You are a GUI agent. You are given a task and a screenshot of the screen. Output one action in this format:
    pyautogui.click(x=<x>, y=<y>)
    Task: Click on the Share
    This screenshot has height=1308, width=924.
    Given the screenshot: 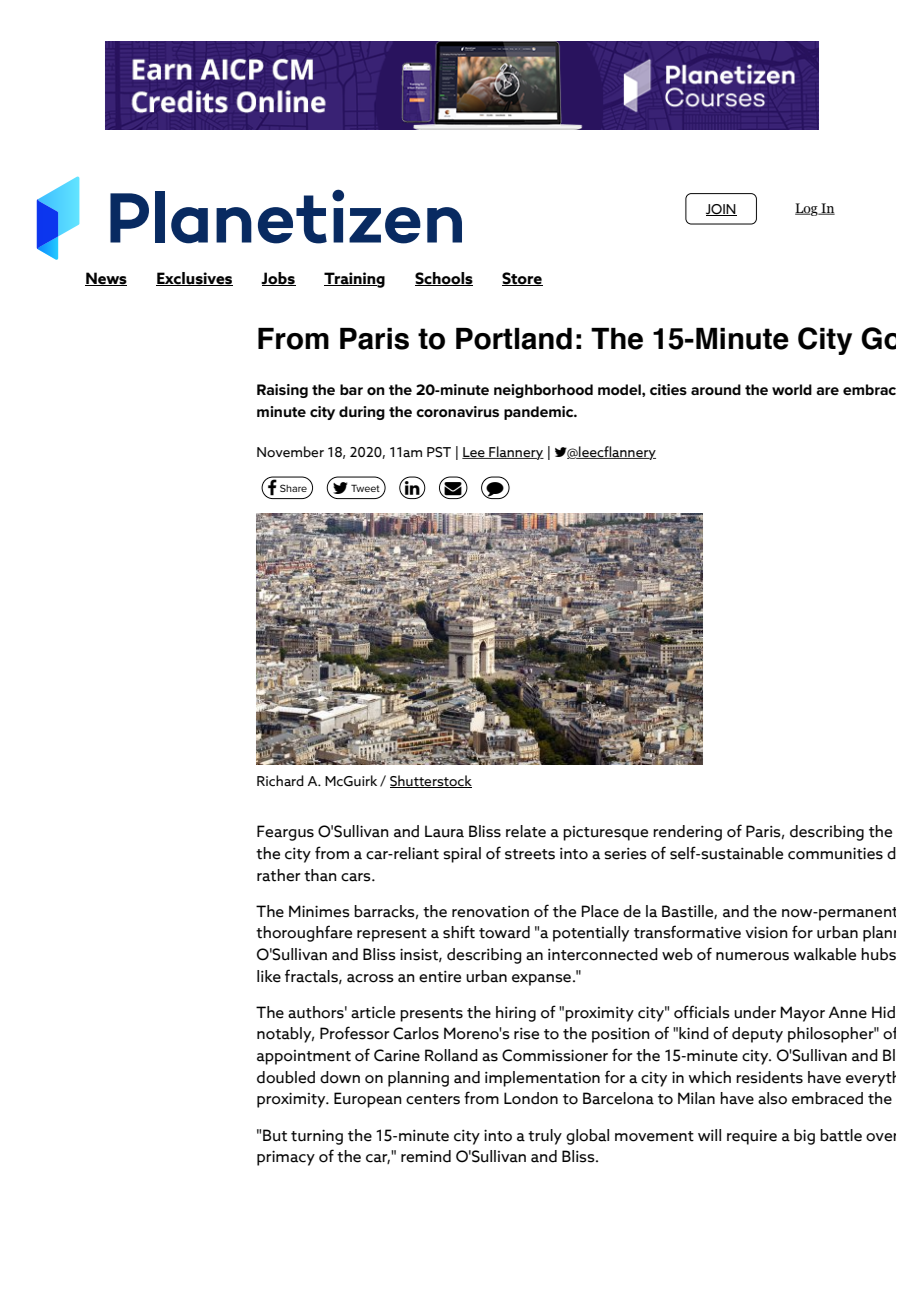 What is the action you would take?
    pyautogui.click(x=293, y=488)
